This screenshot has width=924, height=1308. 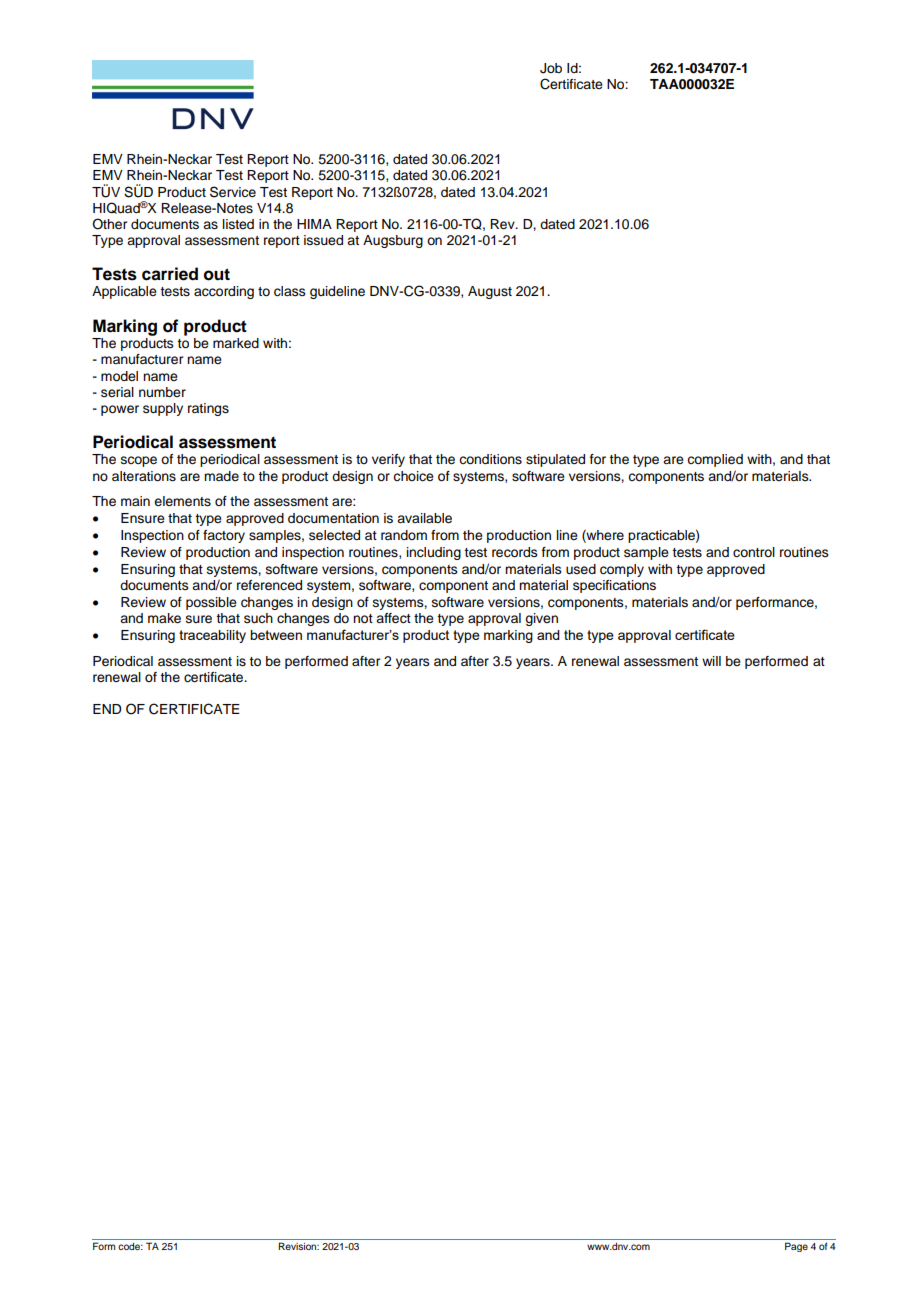 I want to click on affect, so click(x=393, y=618).
